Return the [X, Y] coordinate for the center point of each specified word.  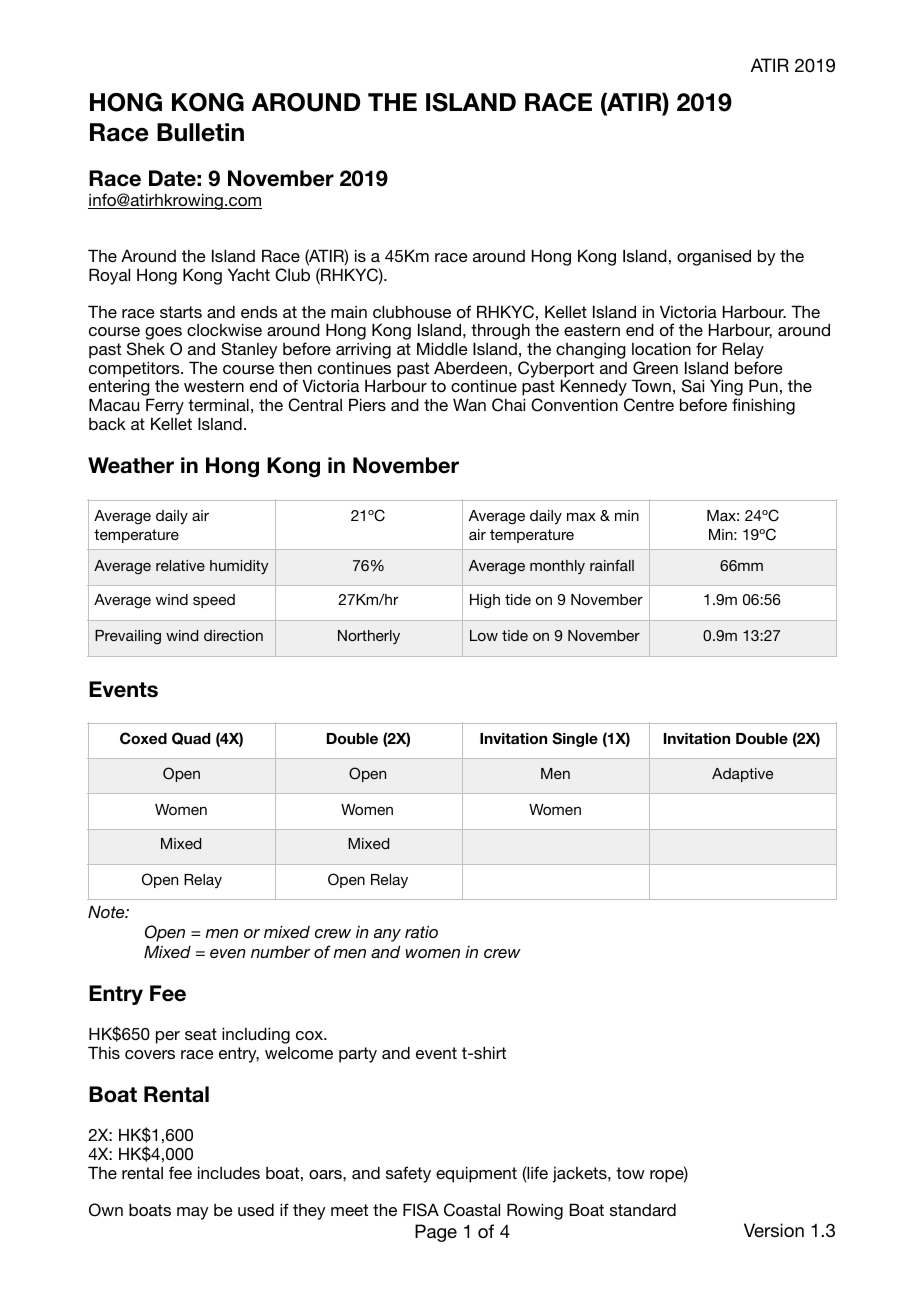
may [192, 1213]
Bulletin [200, 132]
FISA [421, 1210]
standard [643, 1209]
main [349, 312]
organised [714, 257]
